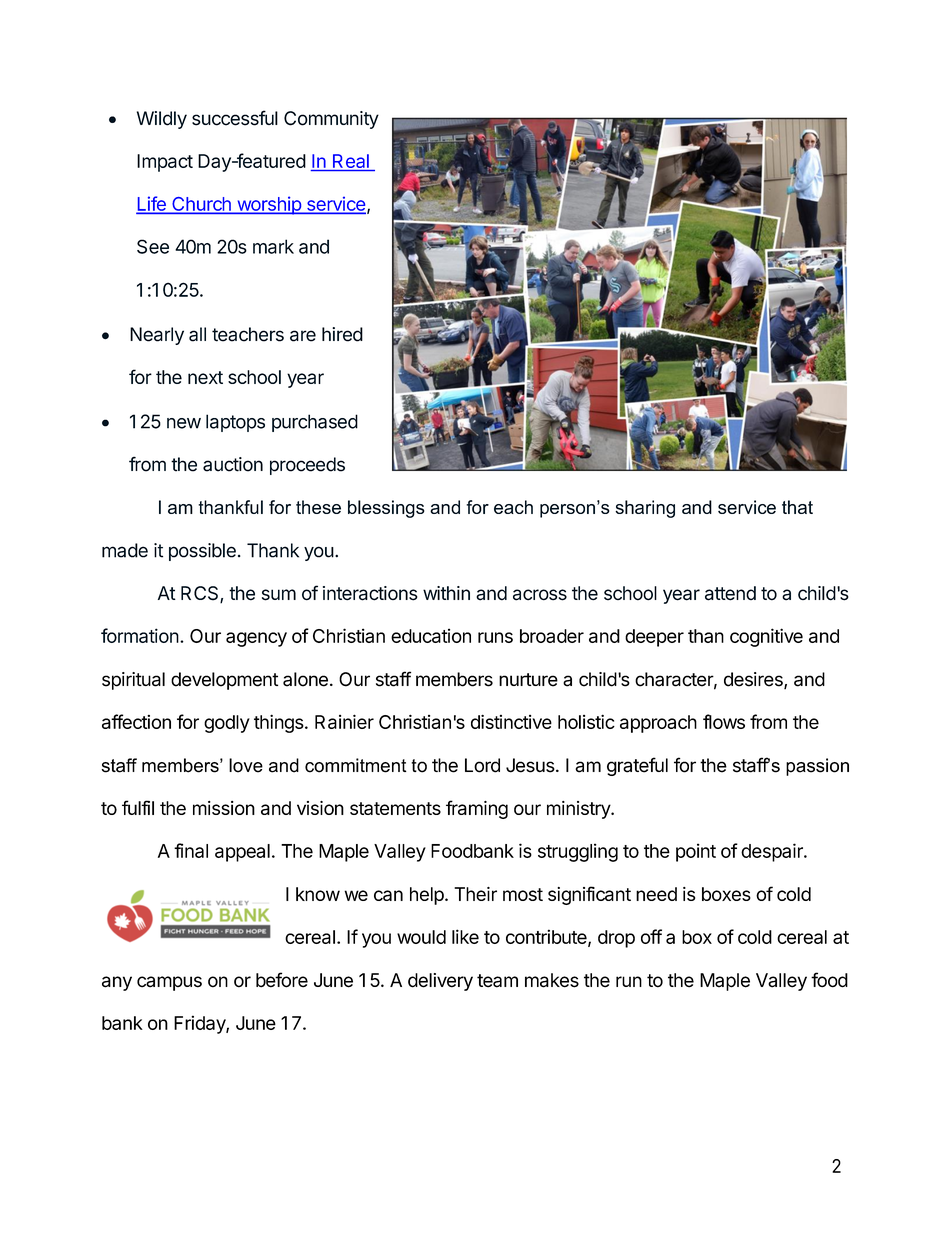 Image resolution: width=952 pixels, height=1233 pixels. I want to click on Impact, so click(165, 163).
